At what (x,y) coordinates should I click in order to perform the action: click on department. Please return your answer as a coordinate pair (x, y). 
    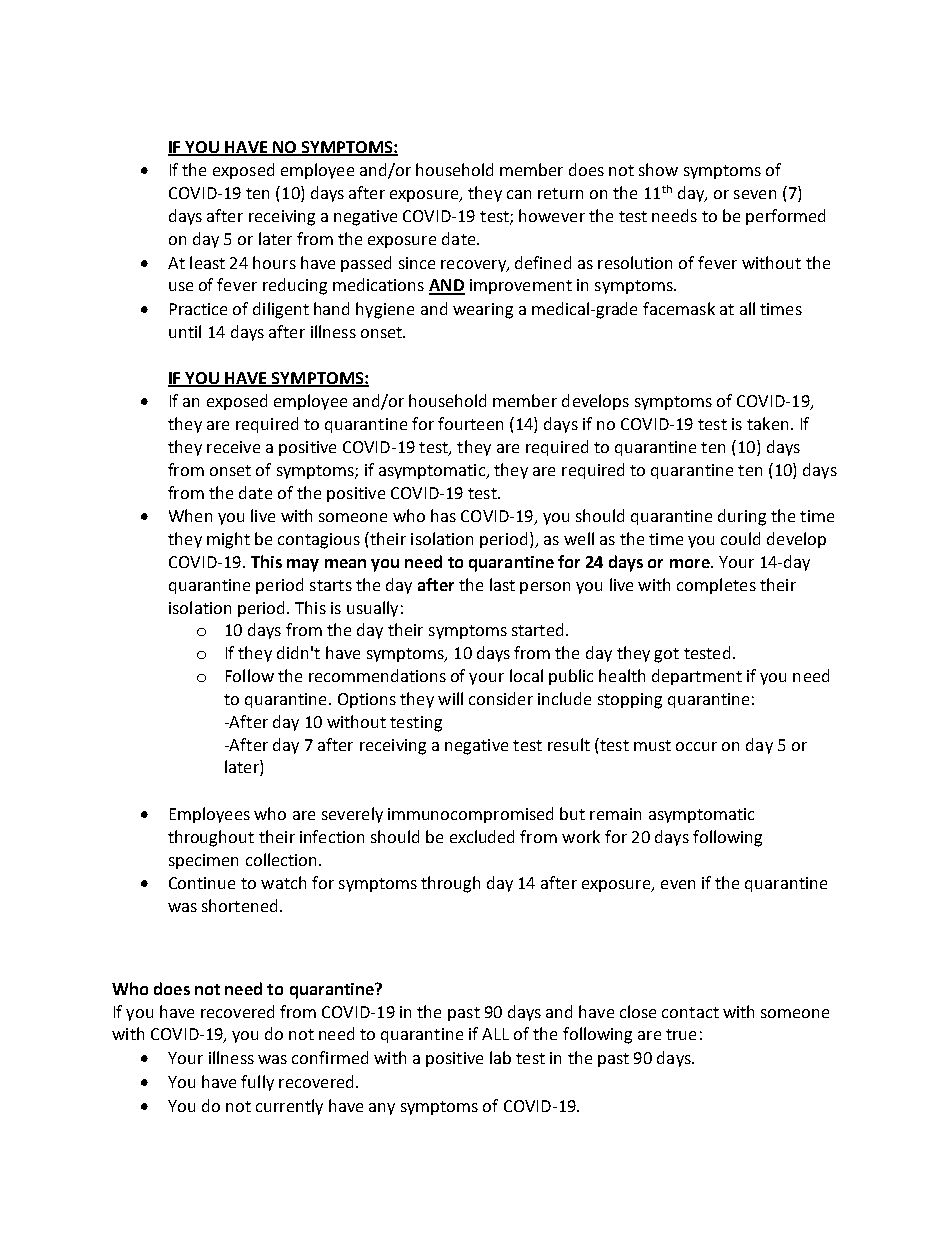
    Looking at the image, I should click on (697, 677).
